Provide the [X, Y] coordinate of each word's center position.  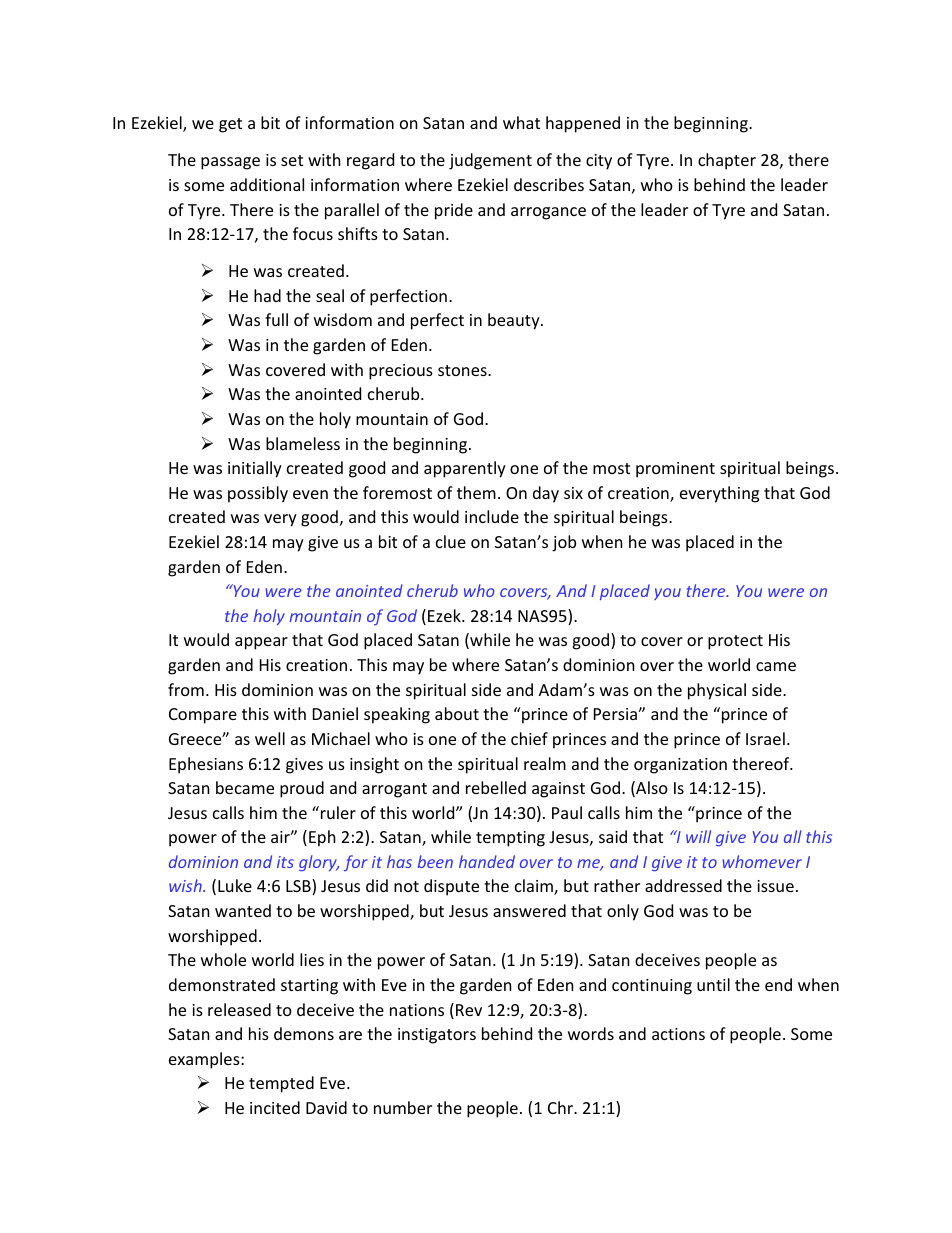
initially [255, 469]
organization [680, 766]
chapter [727, 161]
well [270, 738]
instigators [437, 1036]
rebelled [496, 787]
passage [230, 163]
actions [678, 1034]
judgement [490, 161]
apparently [465, 469]
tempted [281, 1084]
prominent [675, 470]
